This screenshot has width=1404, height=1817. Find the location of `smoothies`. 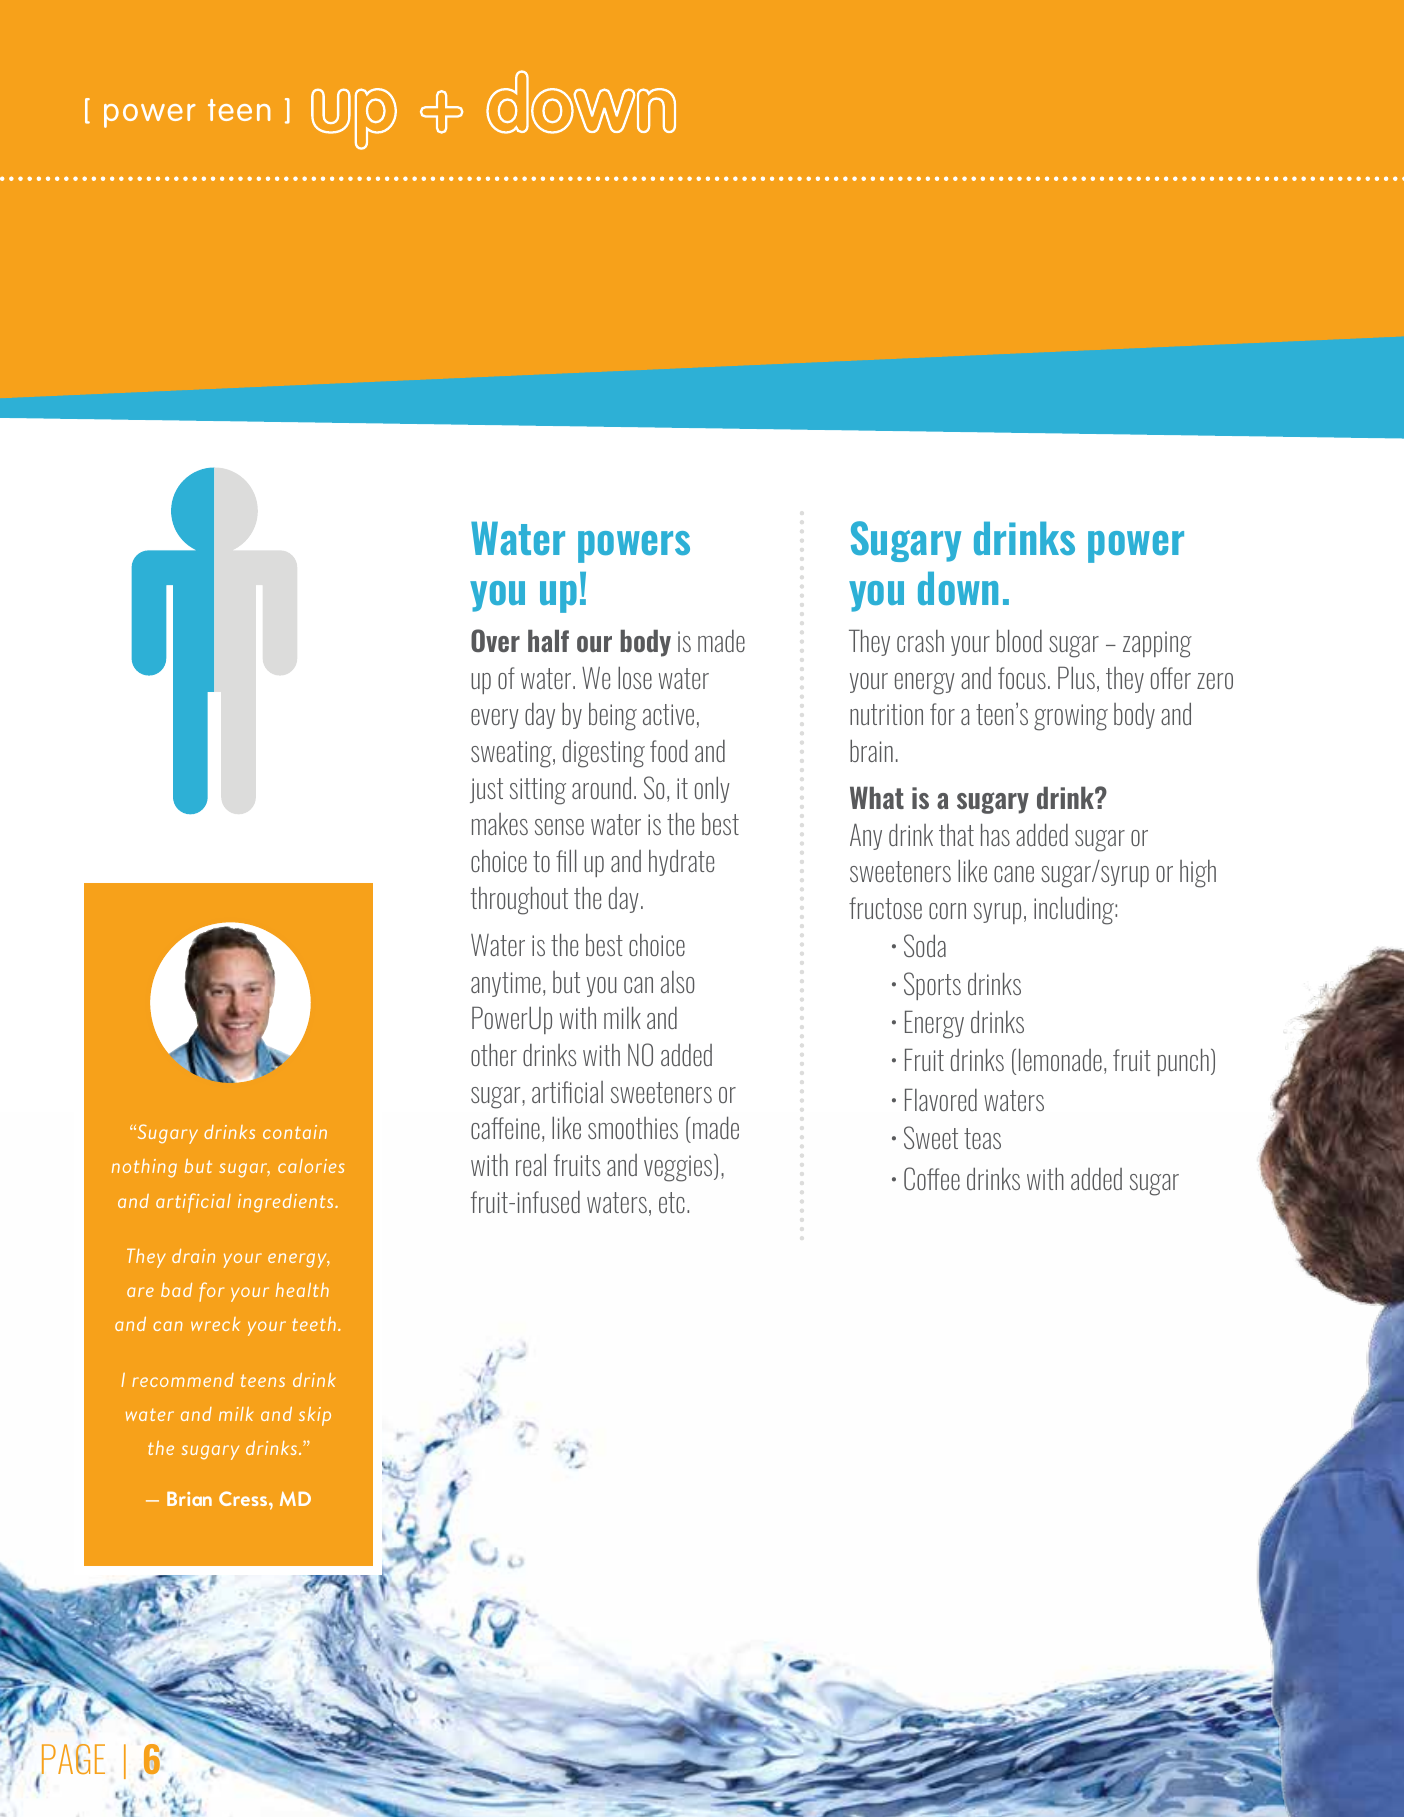

smoothies is located at coordinates (633, 1128).
